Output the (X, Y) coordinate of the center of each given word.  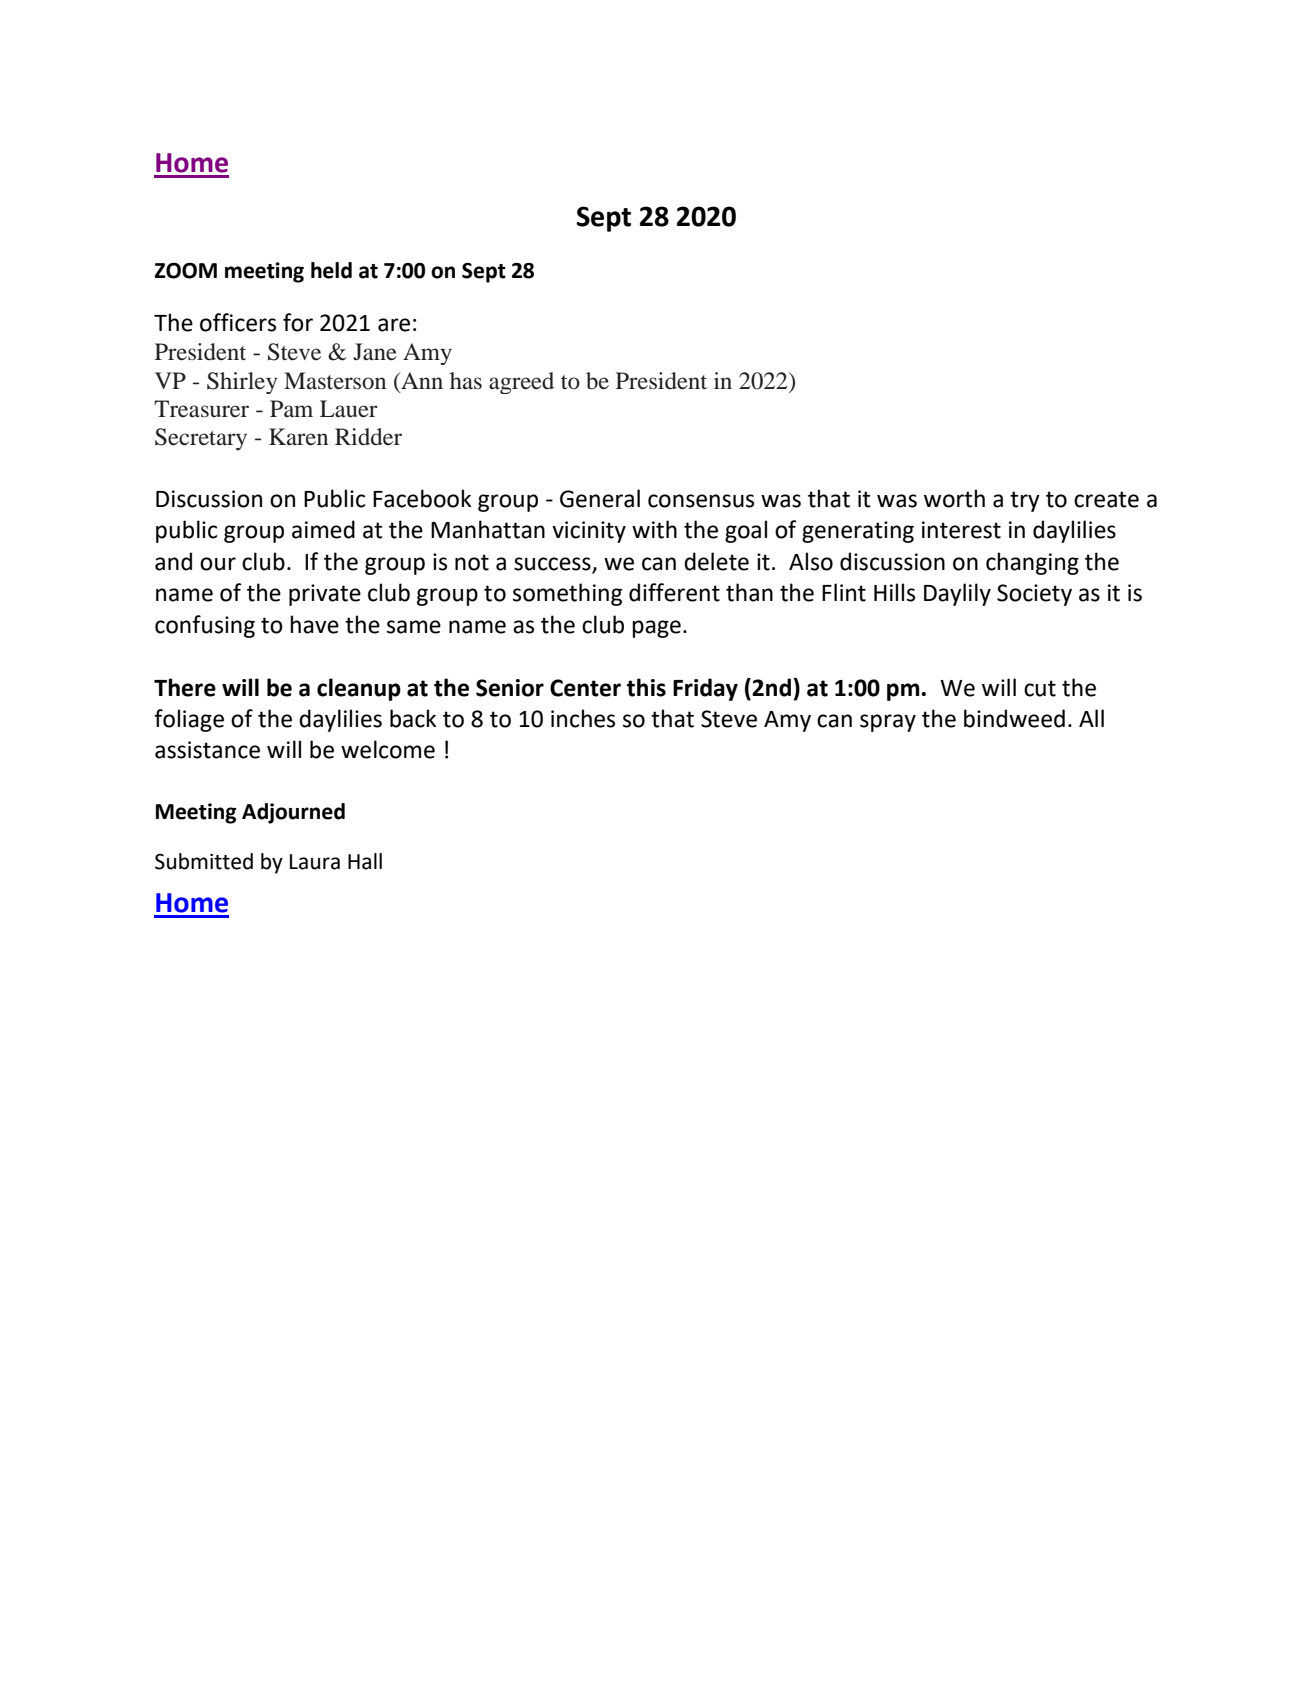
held (331, 270)
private (325, 595)
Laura (315, 862)
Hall (365, 861)
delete (716, 561)
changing (1032, 563)
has (466, 381)
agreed (521, 383)
